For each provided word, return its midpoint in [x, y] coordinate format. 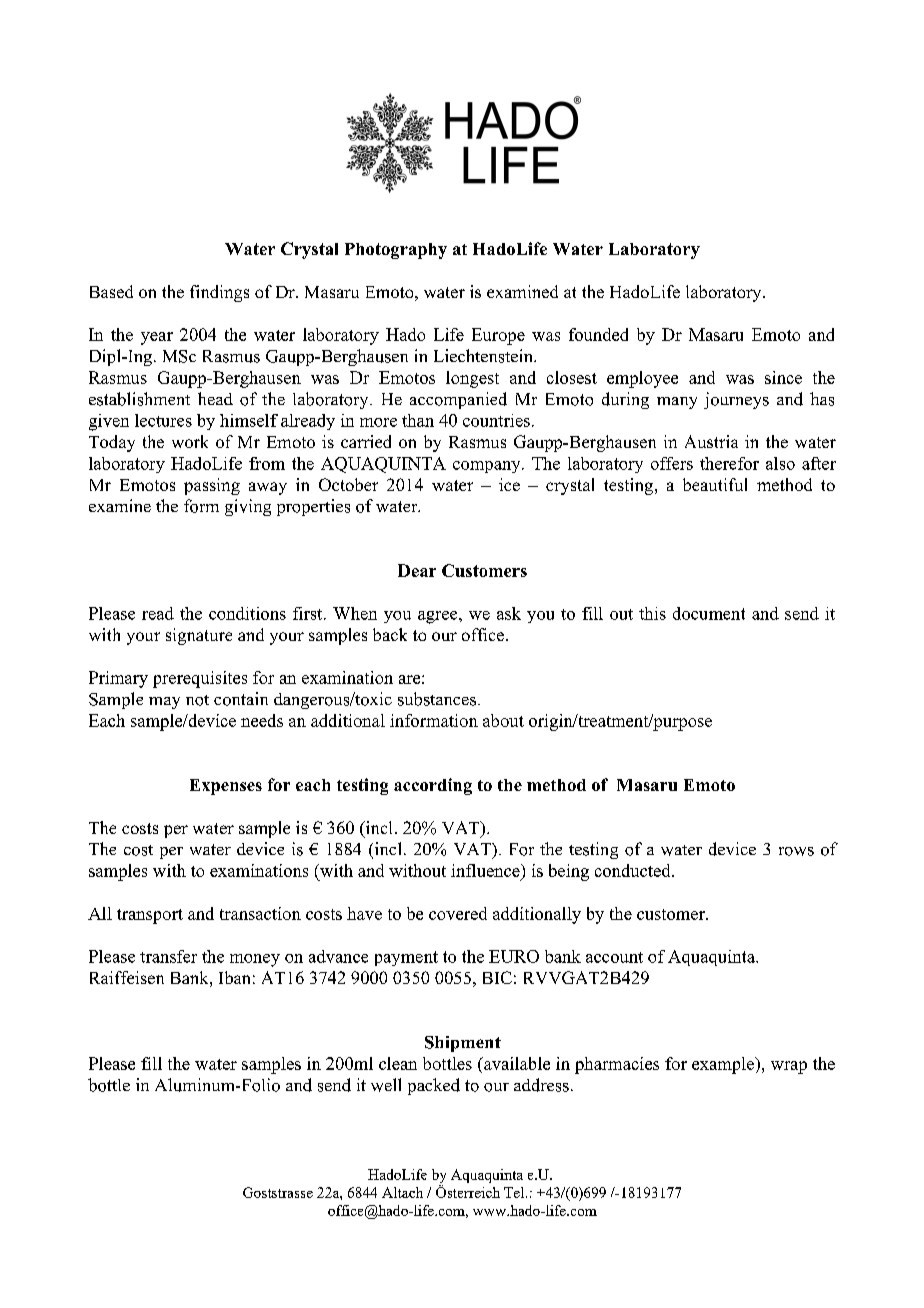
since [783, 377]
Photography [396, 251]
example [724, 1065]
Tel [515, 1192]
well [386, 1085]
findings [219, 293]
